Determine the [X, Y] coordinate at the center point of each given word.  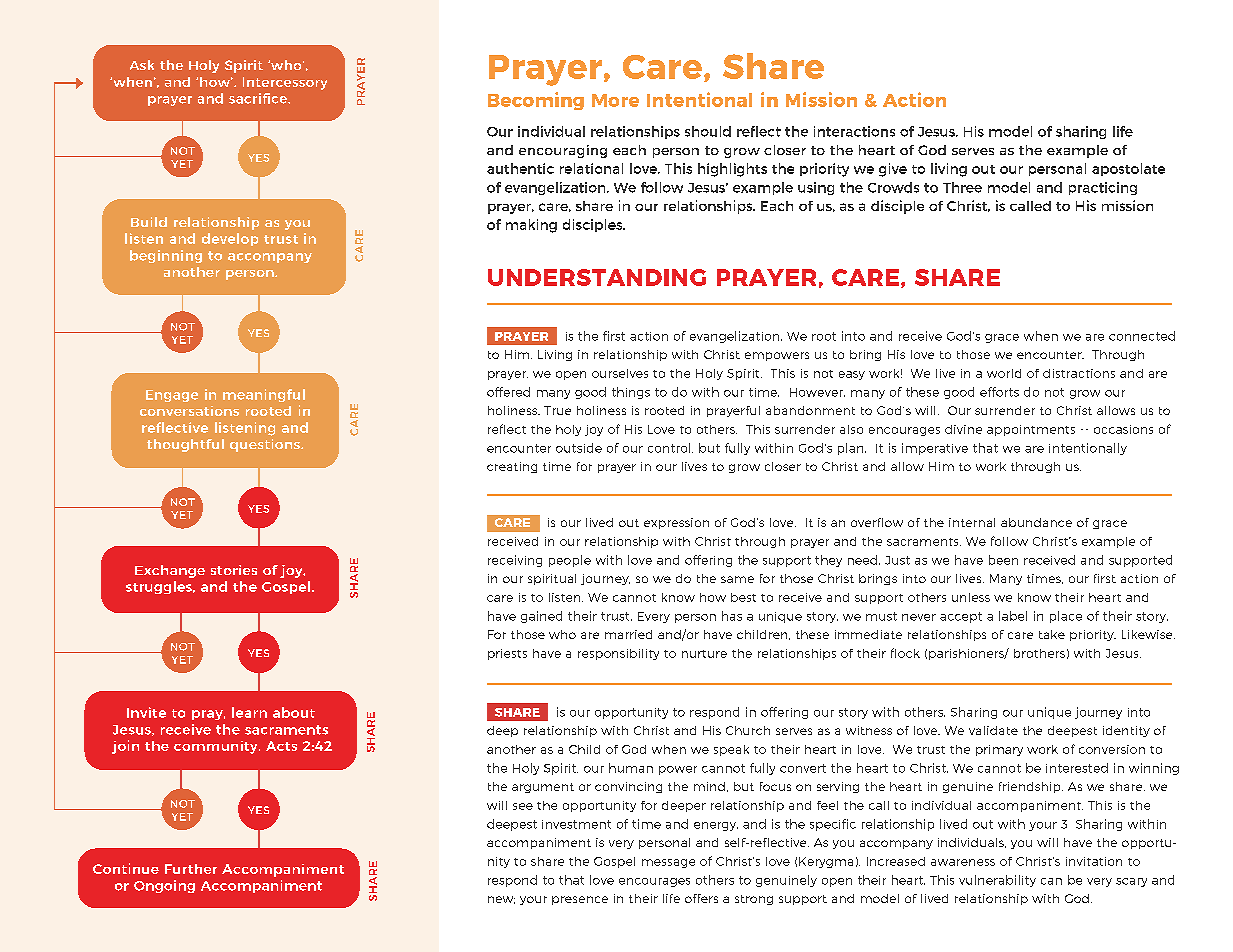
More [615, 100]
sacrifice [259, 98]
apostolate [1128, 169]
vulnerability [997, 881]
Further [191, 869]
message [668, 863]
